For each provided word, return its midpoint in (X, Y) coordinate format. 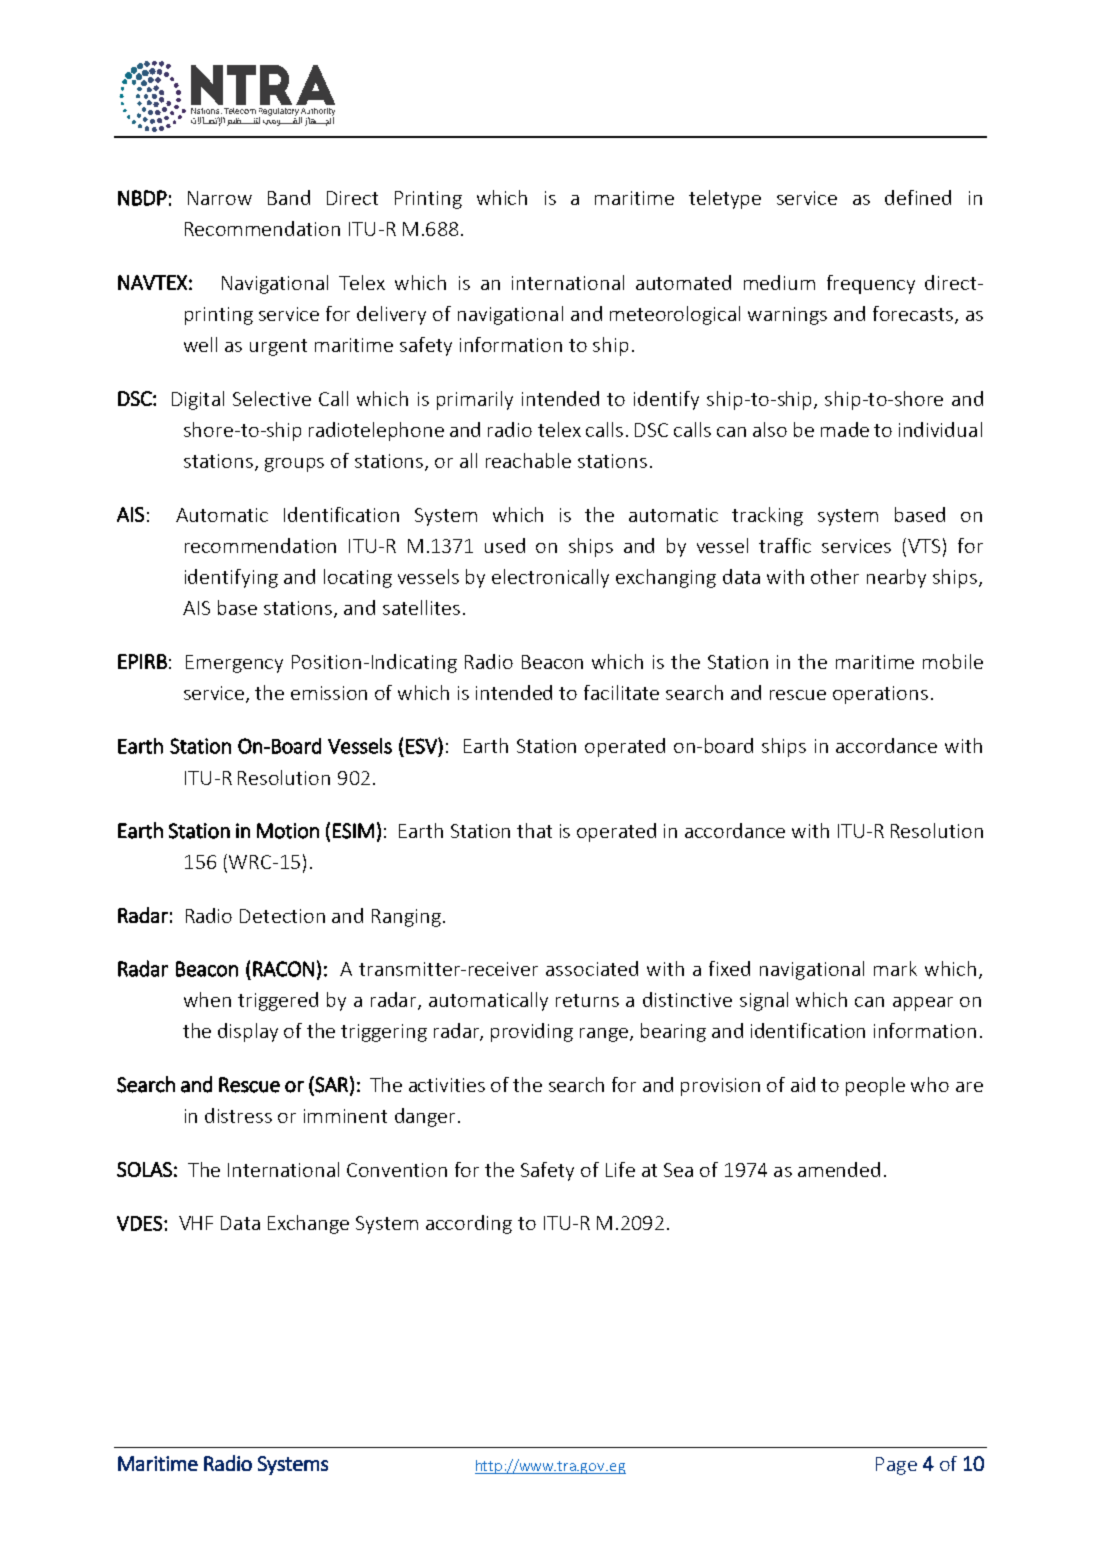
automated (683, 282)
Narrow (220, 198)
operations (880, 695)
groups (294, 465)
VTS (924, 546)
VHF (196, 1223)
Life (620, 1169)
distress (238, 1115)
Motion (288, 831)
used (505, 545)
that (534, 830)
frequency (871, 284)
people (875, 1086)
